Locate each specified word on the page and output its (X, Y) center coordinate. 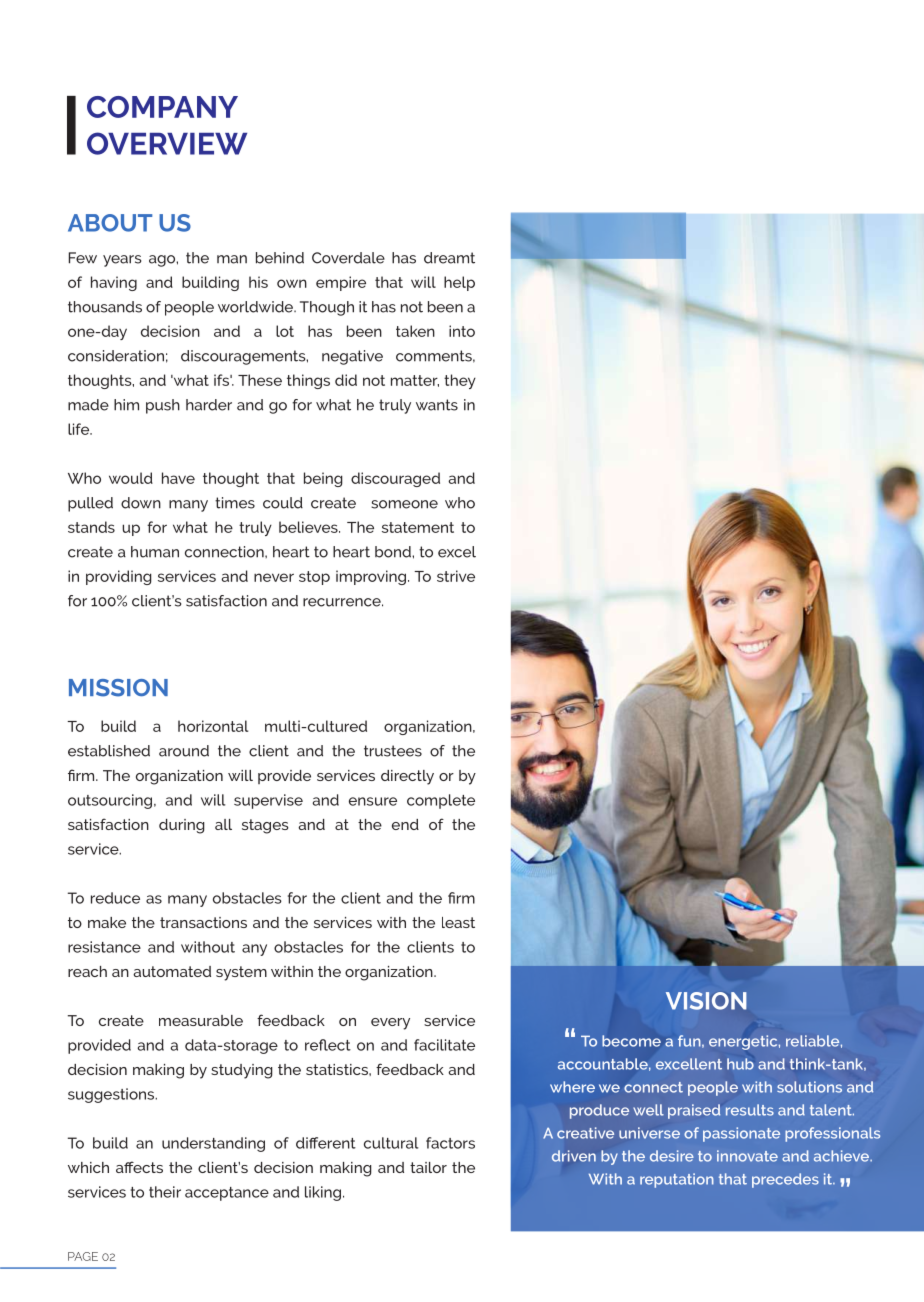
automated (172, 971)
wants (437, 405)
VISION (706, 1001)
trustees (393, 751)
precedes (785, 1180)
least (458, 922)
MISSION (118, 688)
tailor (428, 1167)
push (163, 406)
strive (456, 576)
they (460, 381)
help (459, 283)
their (165, 1192)
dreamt (449, 258)
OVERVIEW (167, 143)
